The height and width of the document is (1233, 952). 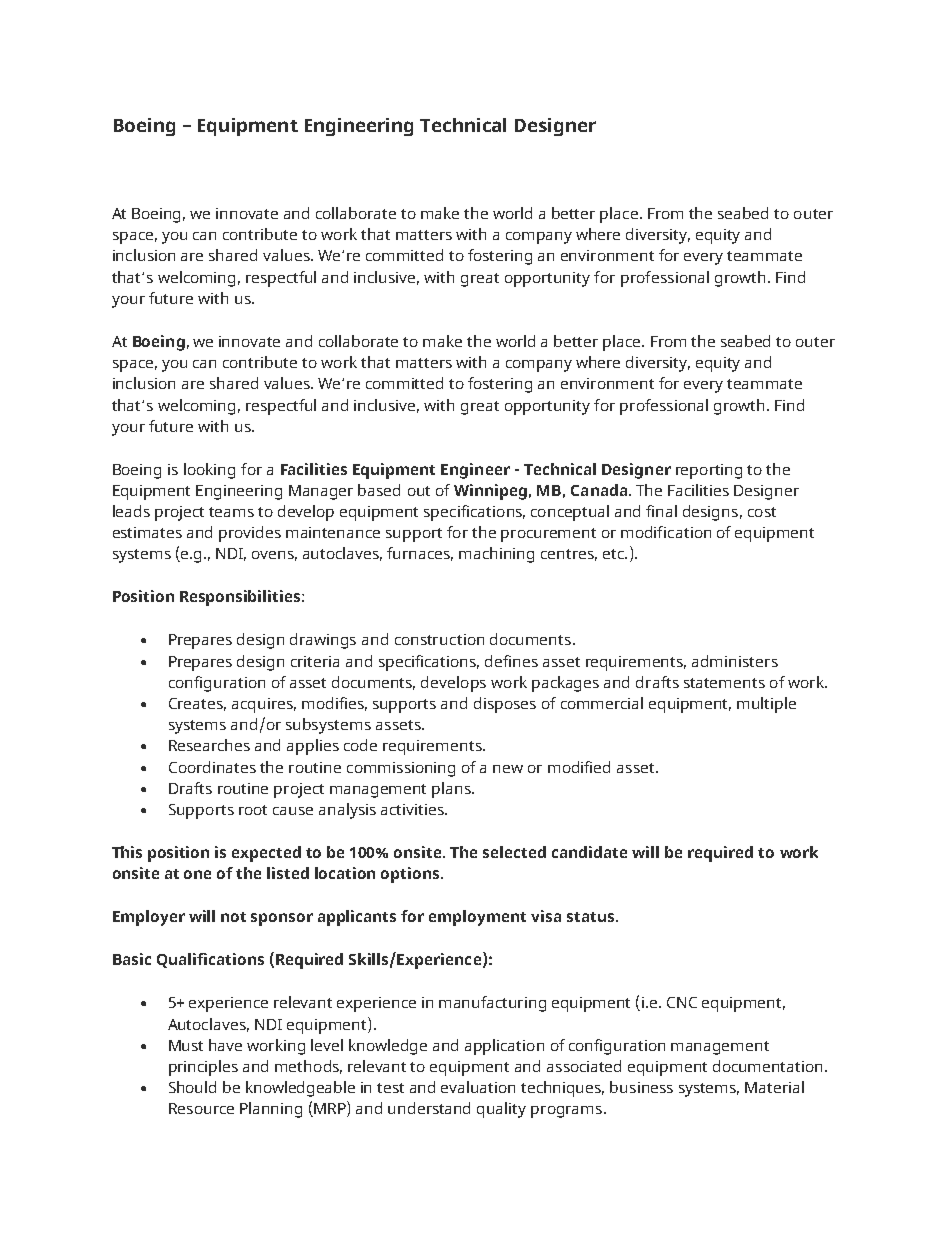 What do you see at coordinates (411, 875) in the document?
I see `options` at bounding box center [411, 875].
